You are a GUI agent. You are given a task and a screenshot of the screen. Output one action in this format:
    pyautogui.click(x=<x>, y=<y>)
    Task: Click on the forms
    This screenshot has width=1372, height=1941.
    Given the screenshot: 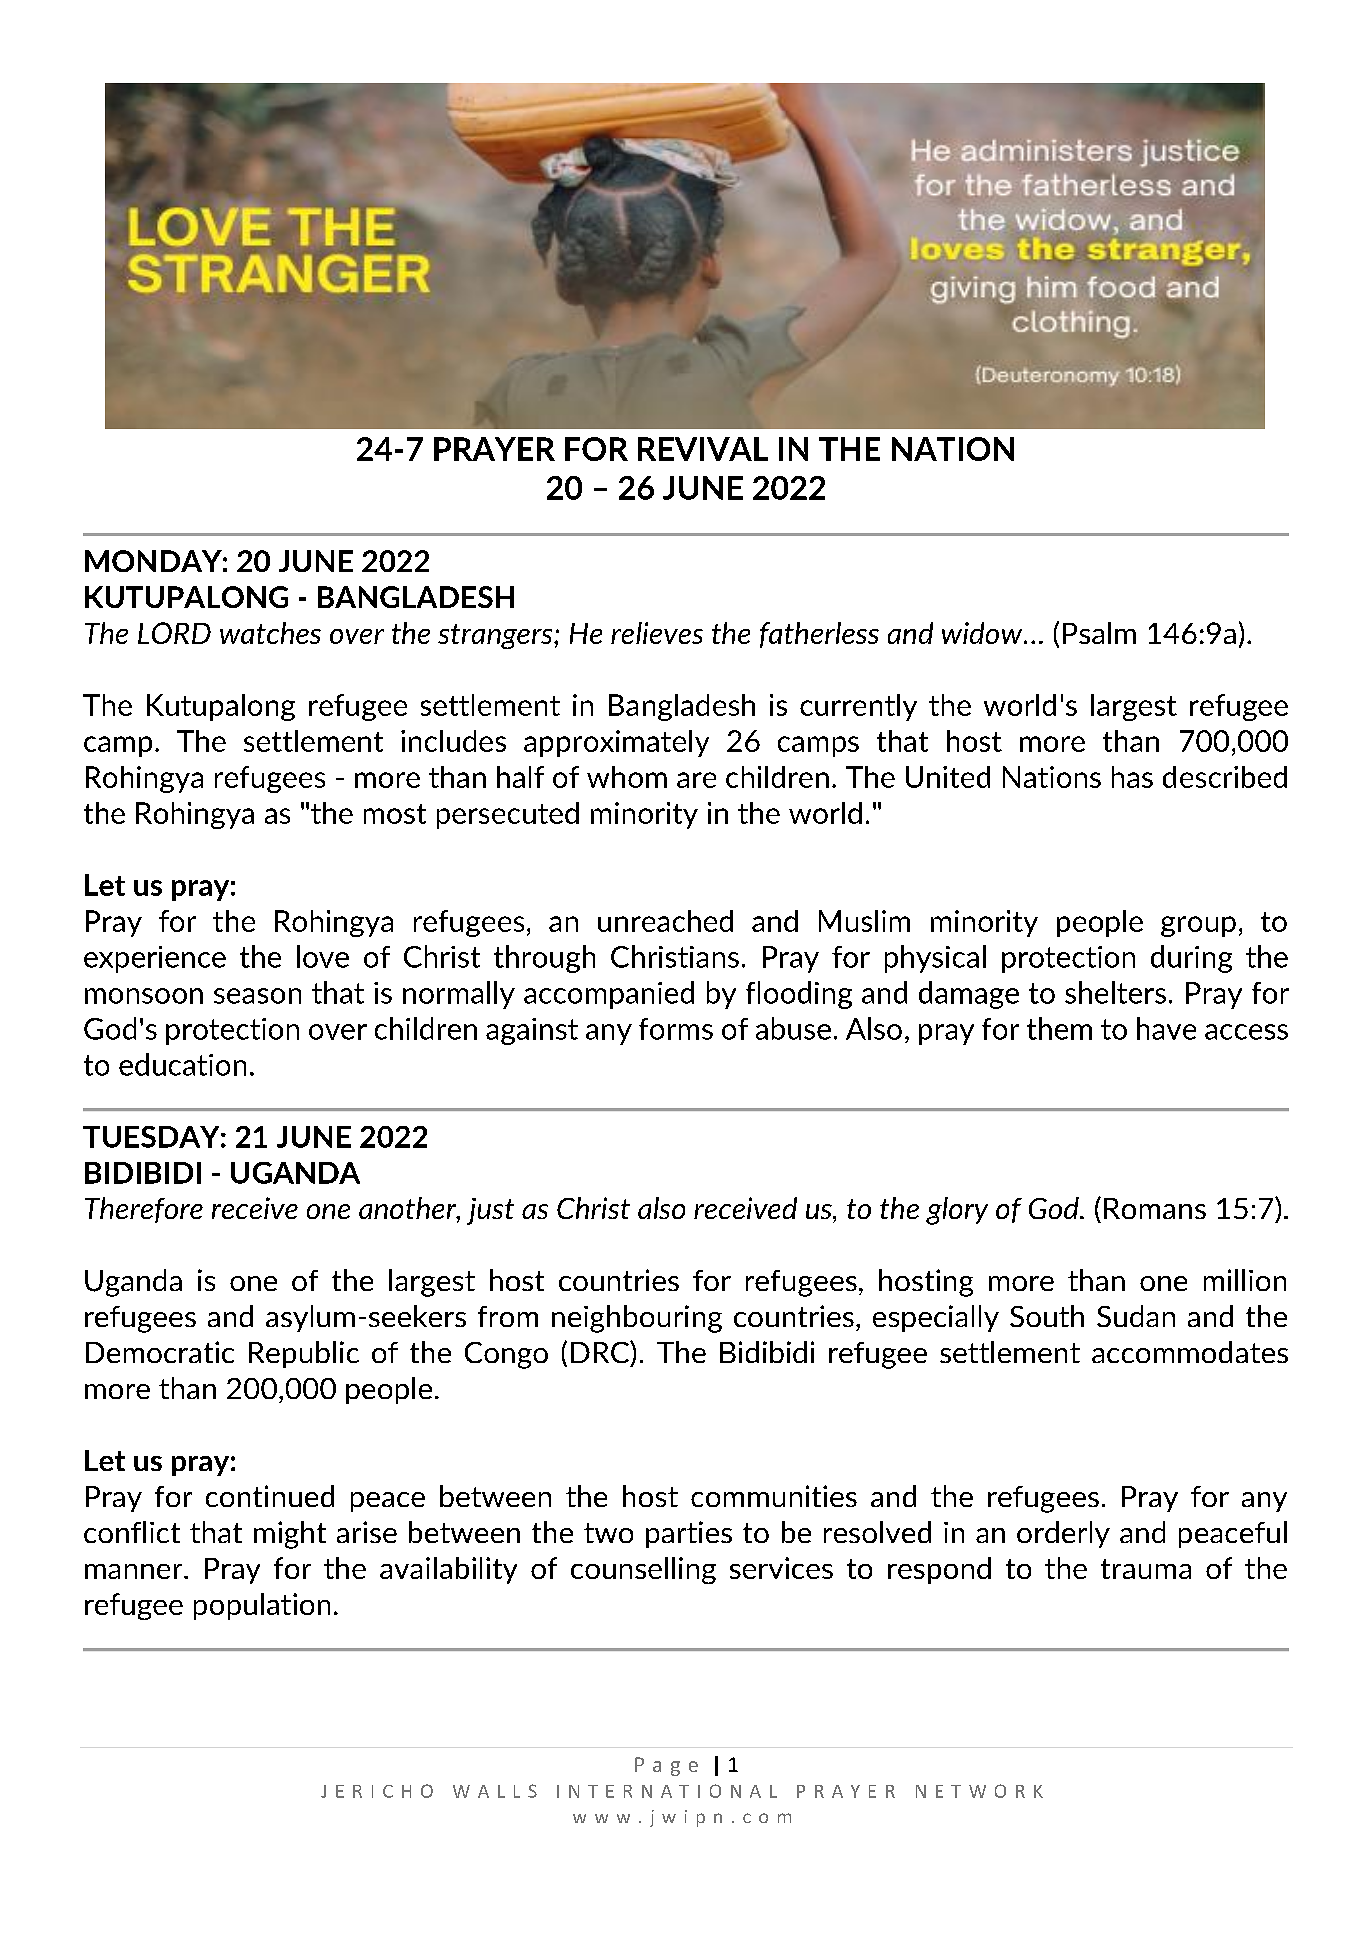 What is the action you would take?
    pyautogui.click(x=676, y=1029)
